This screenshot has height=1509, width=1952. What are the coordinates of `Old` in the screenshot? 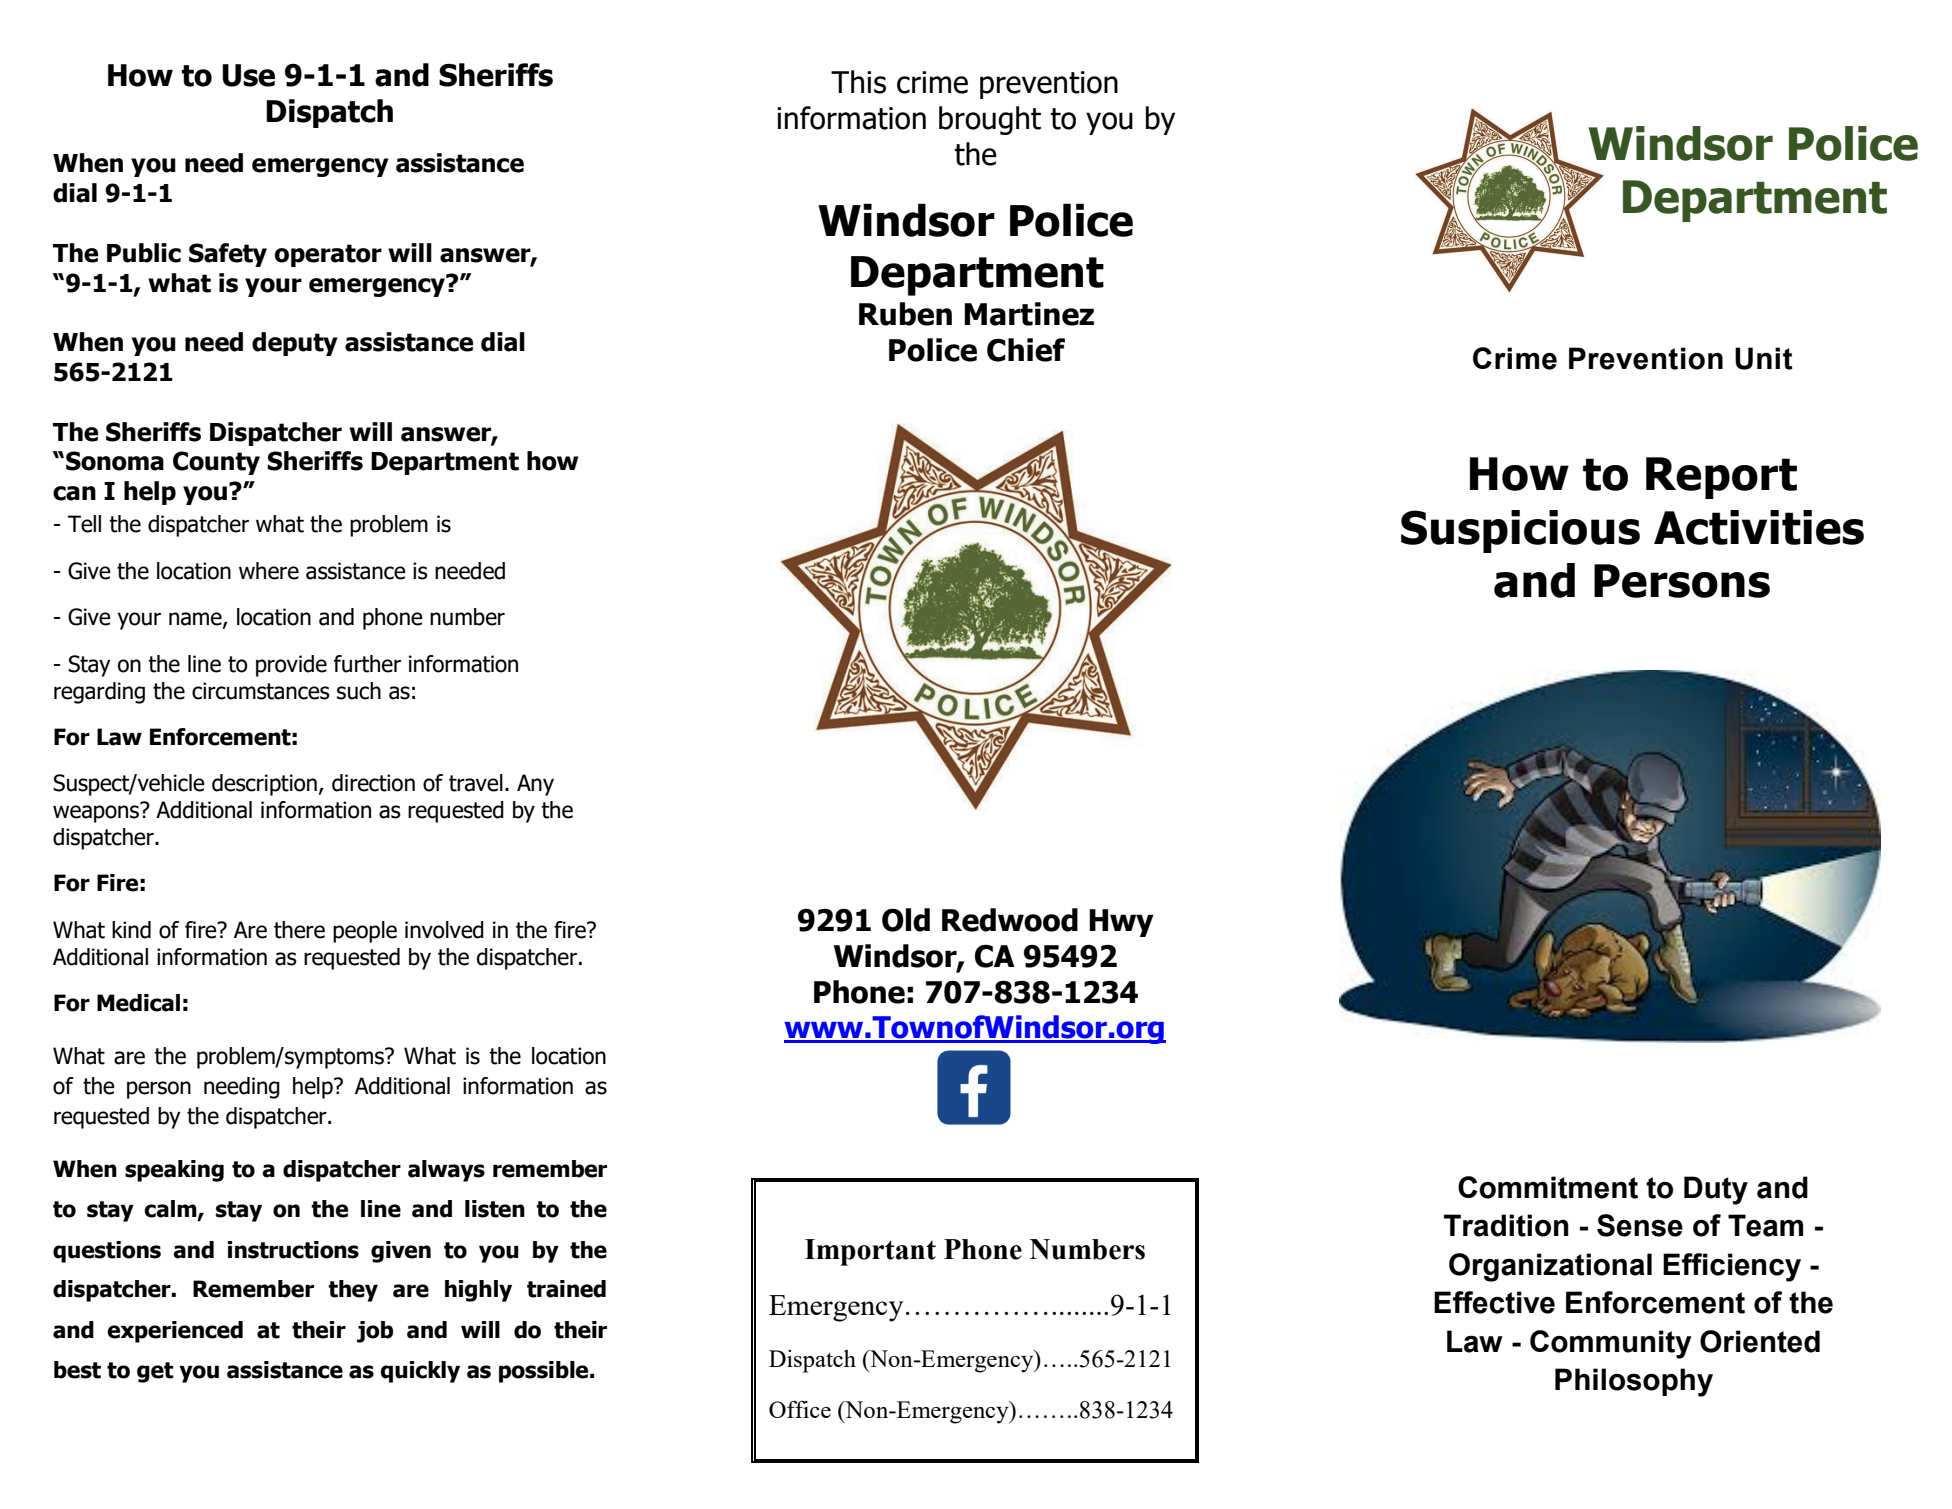 It's located at (906, 920).
